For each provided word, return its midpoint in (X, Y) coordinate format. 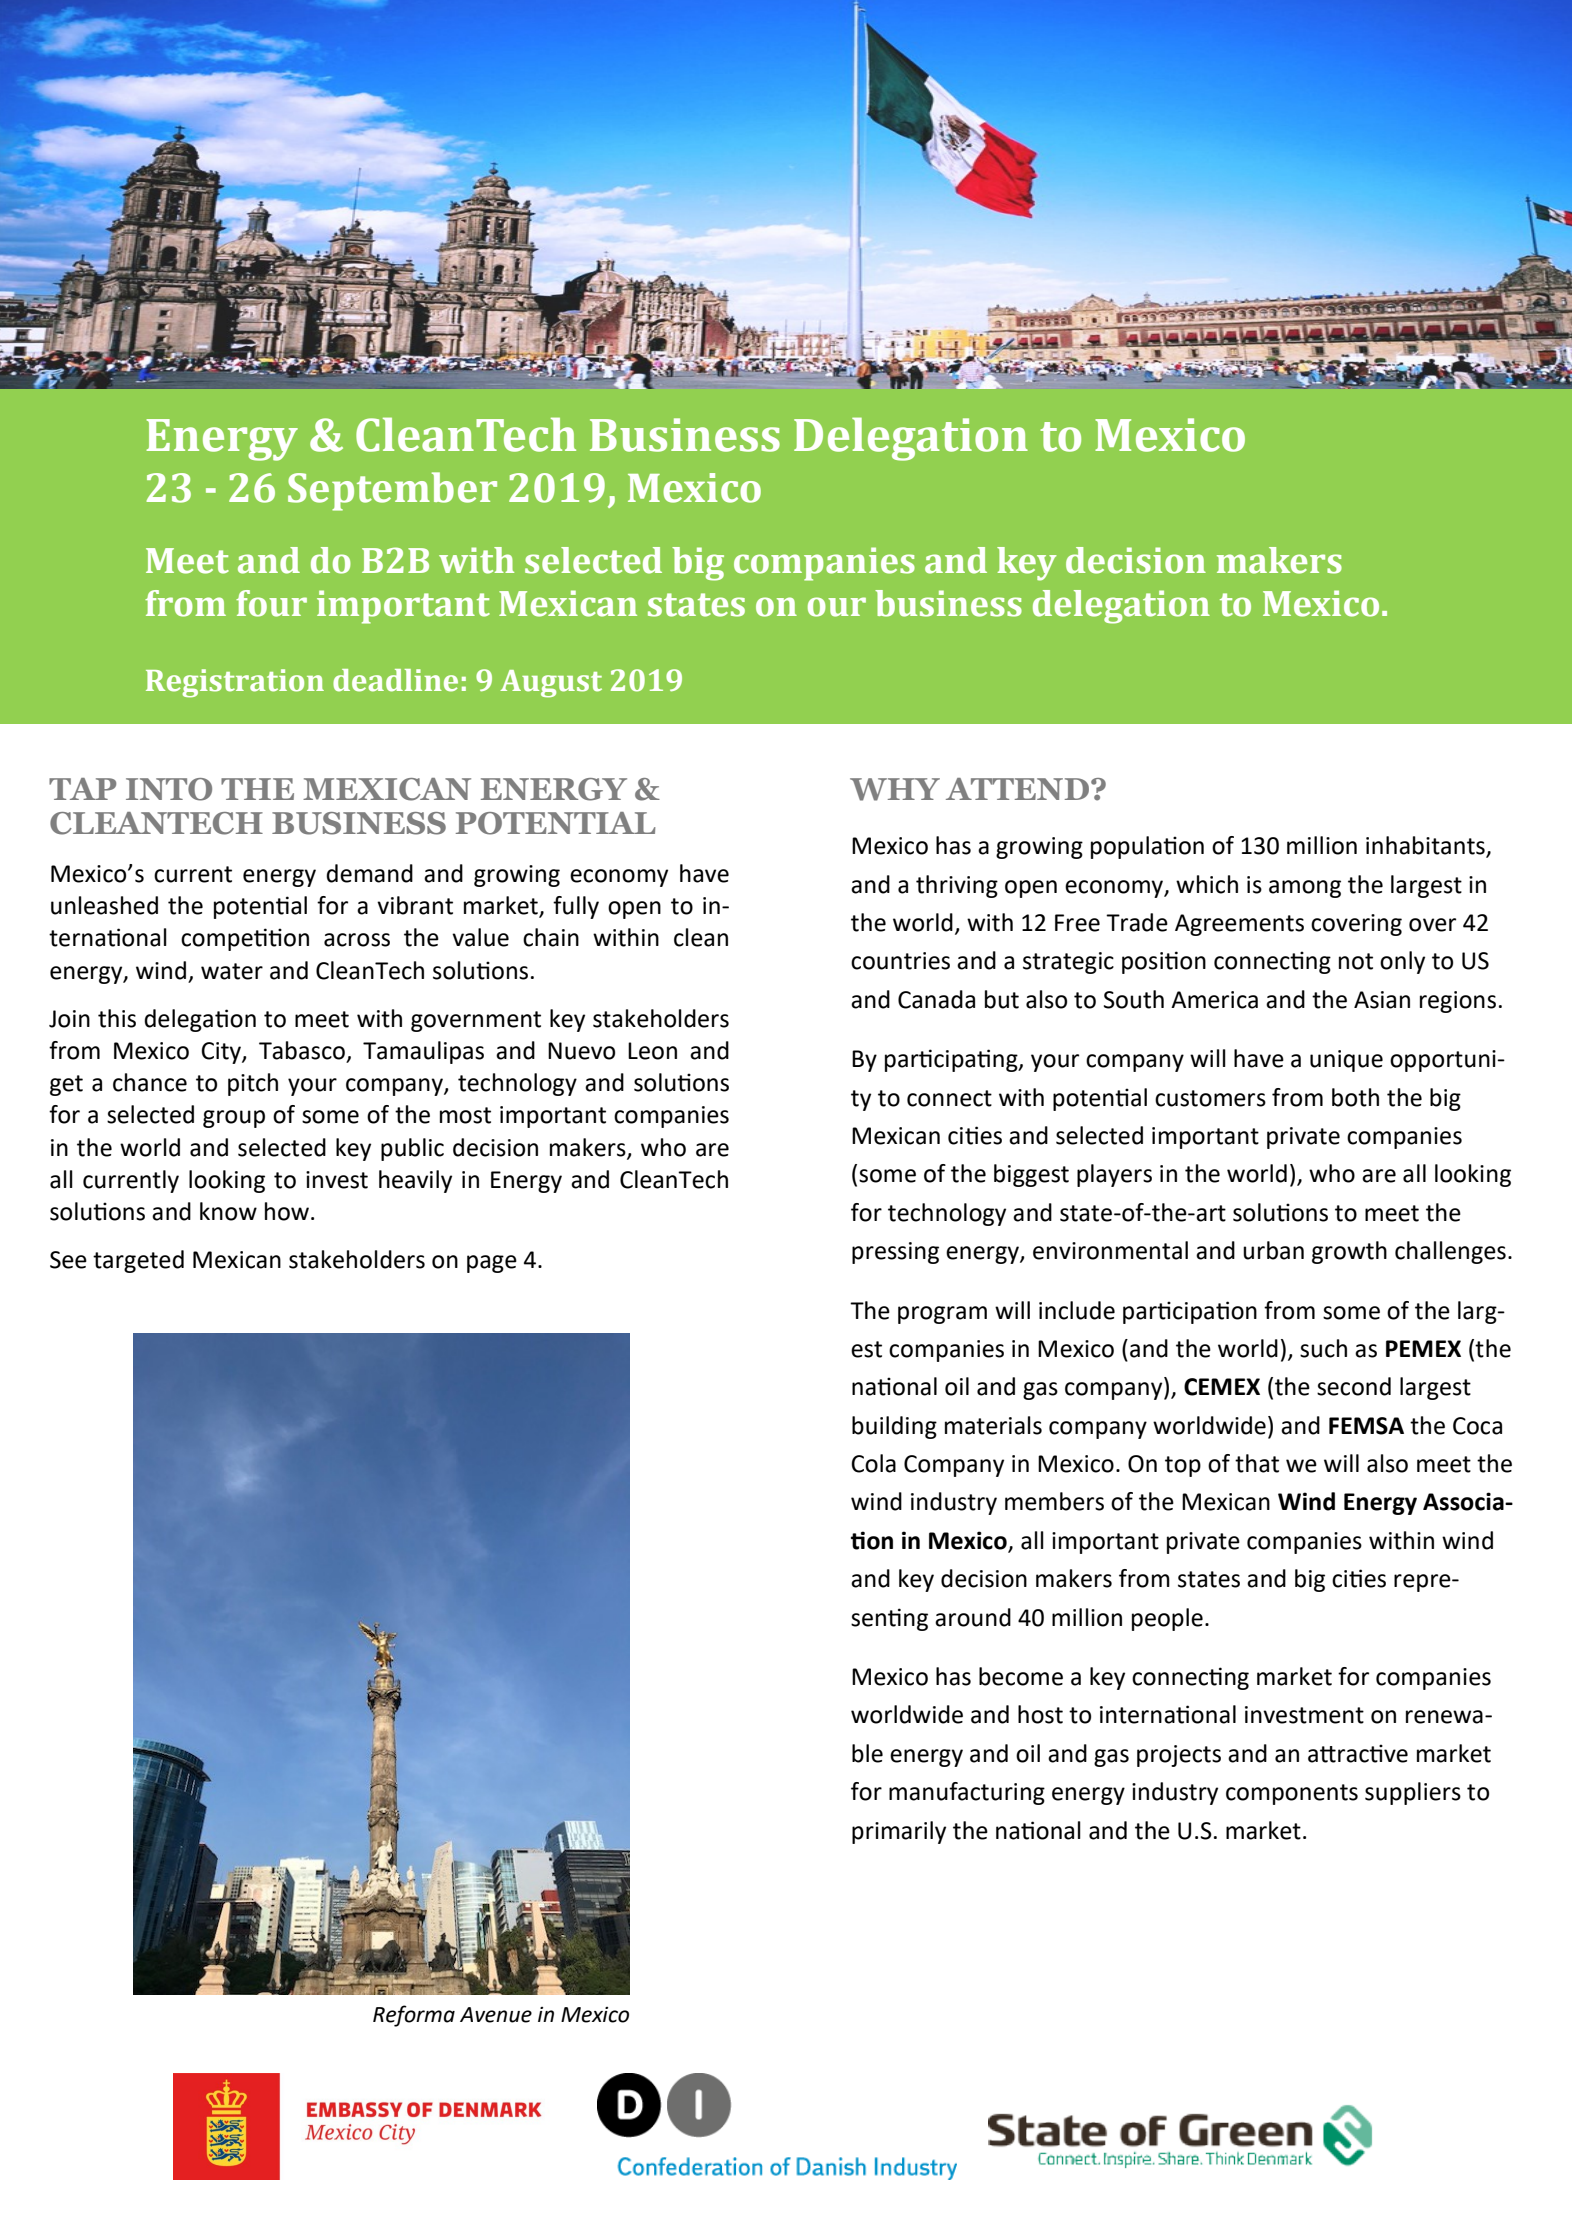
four (271, 603)
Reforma (414, 2016)
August (551, 684)
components (1292, 1794)
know (228, 1211)
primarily (899, 1832)
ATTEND (1019, 789)
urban (1273, 1250)
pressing (895, 1253)
